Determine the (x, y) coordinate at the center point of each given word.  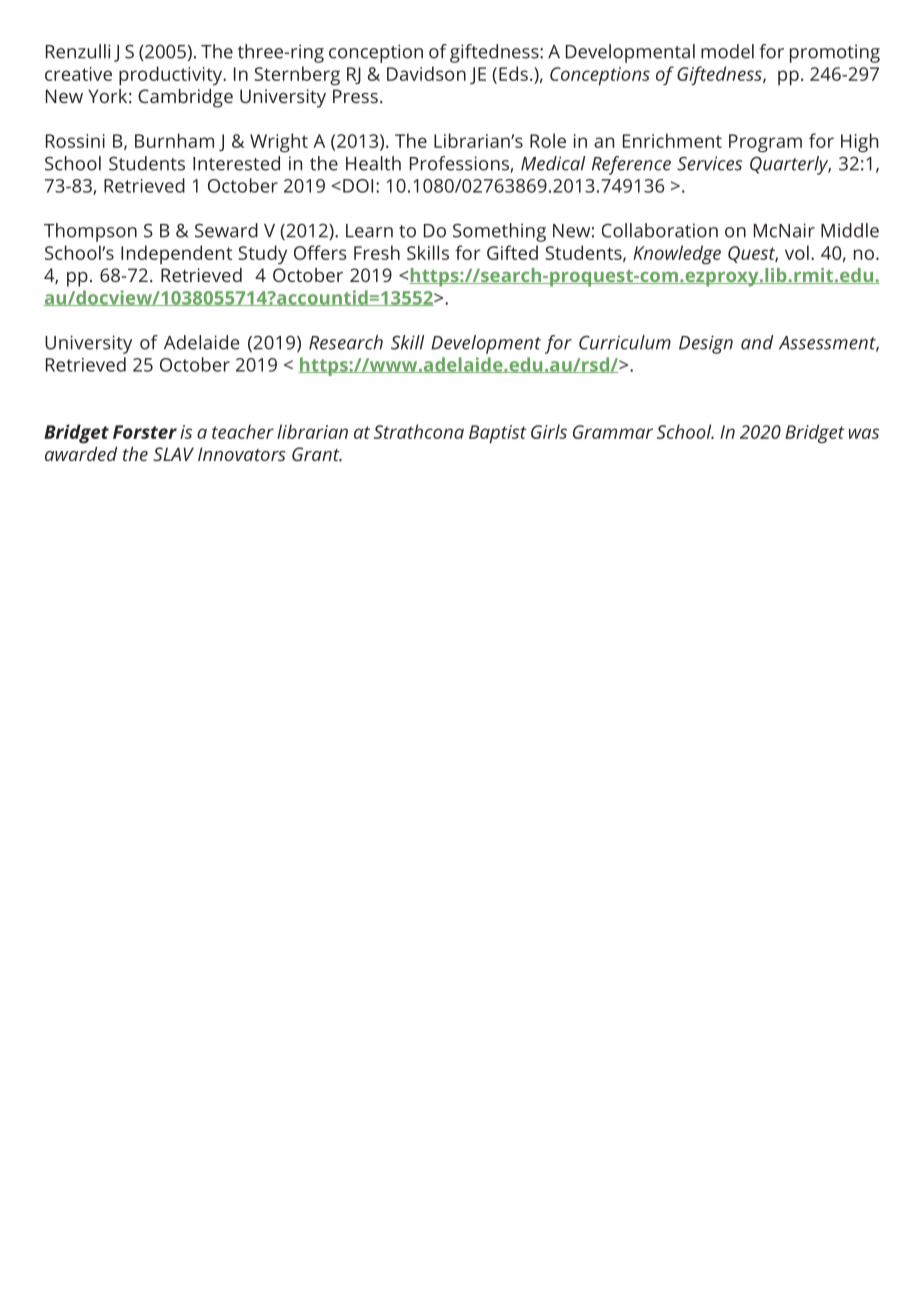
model (727, 51)
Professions (460, 164)
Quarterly (790, 165)
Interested (236, 163)
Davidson (426, 73)
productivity (172, 76)
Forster (145, 432)
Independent (176, 254)
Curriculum (625, 342)
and (757, 342)
